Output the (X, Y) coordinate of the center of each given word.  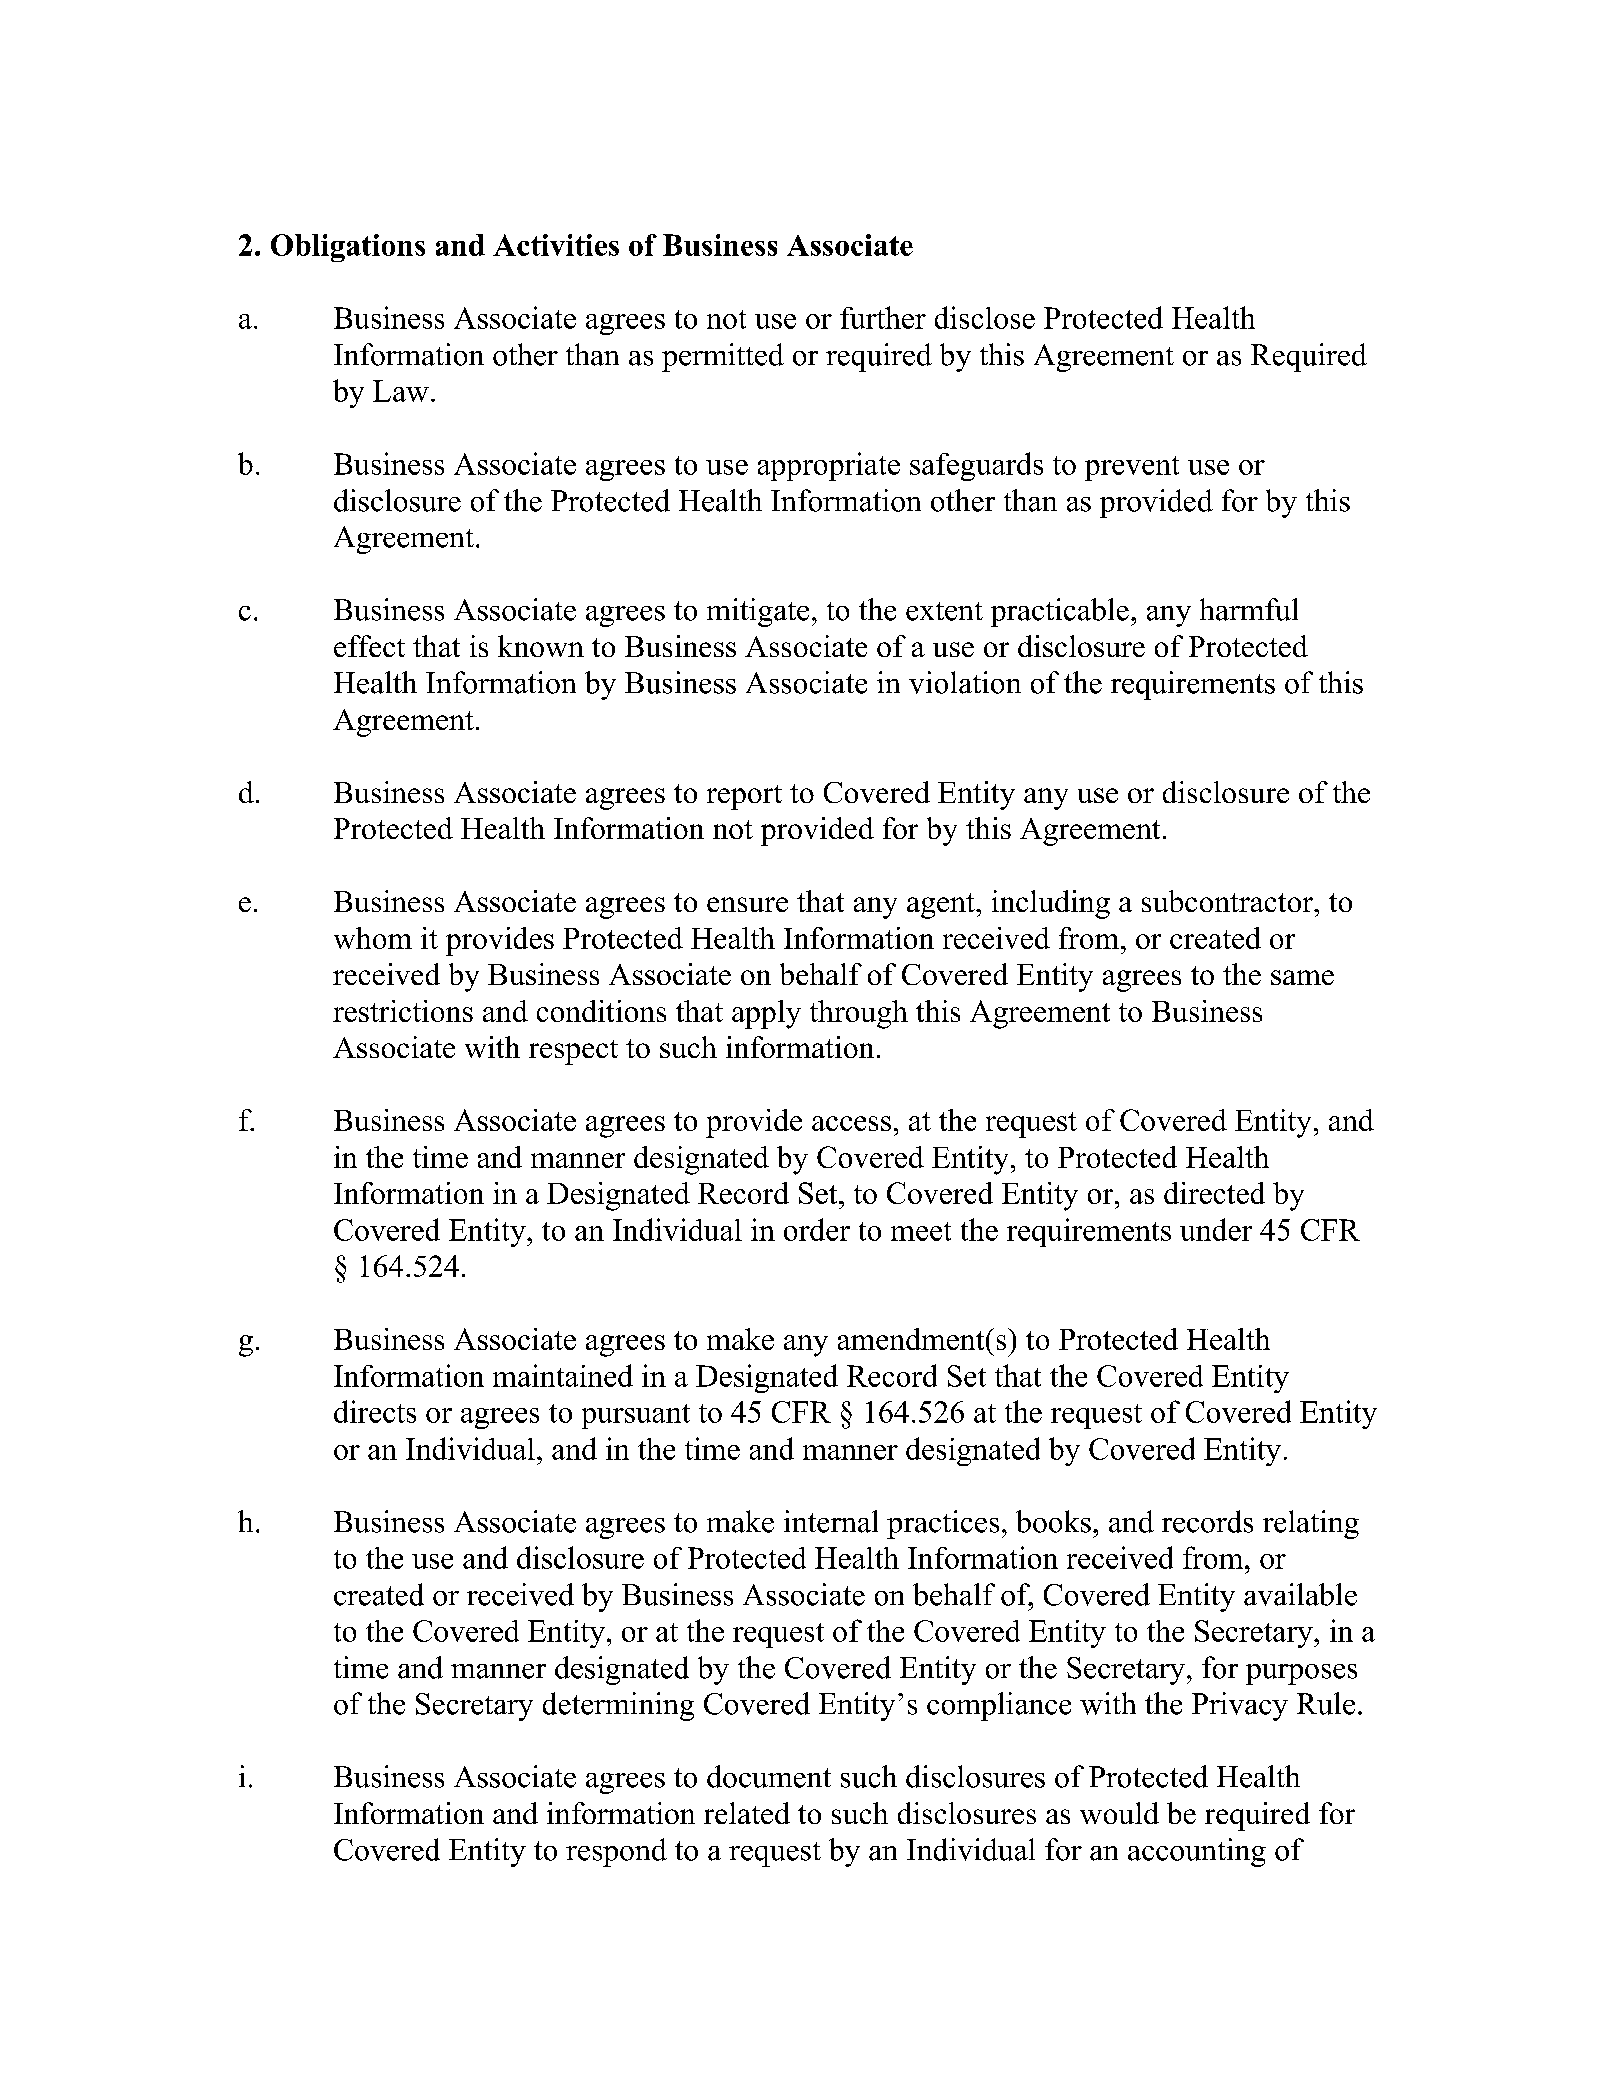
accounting (1197, 1852)
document (769, 1776)
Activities (556, 245)
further (883, 317)
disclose (985, 317)
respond (616, 1852)
